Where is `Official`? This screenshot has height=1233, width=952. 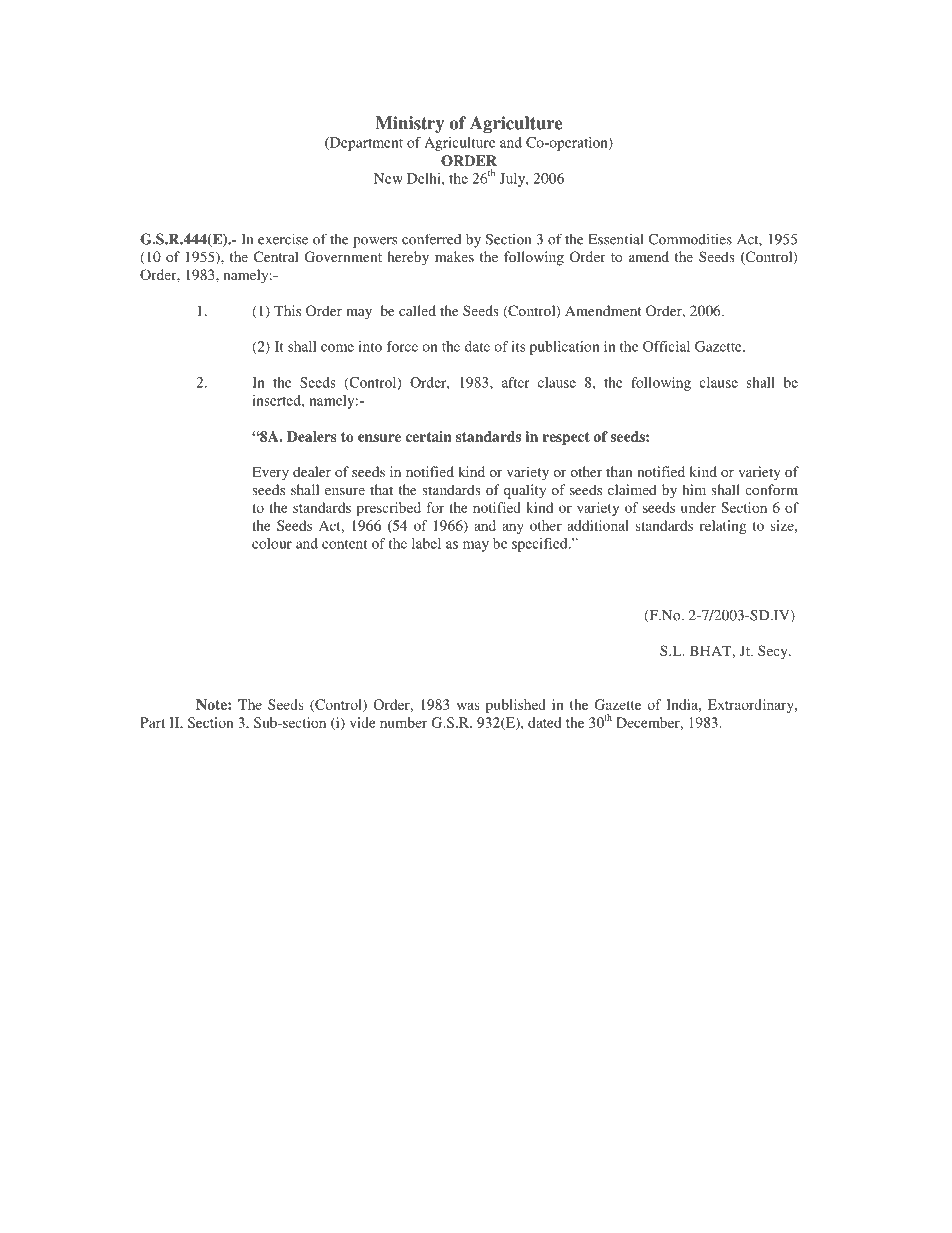
Official is located at coordinates (666, 346).
